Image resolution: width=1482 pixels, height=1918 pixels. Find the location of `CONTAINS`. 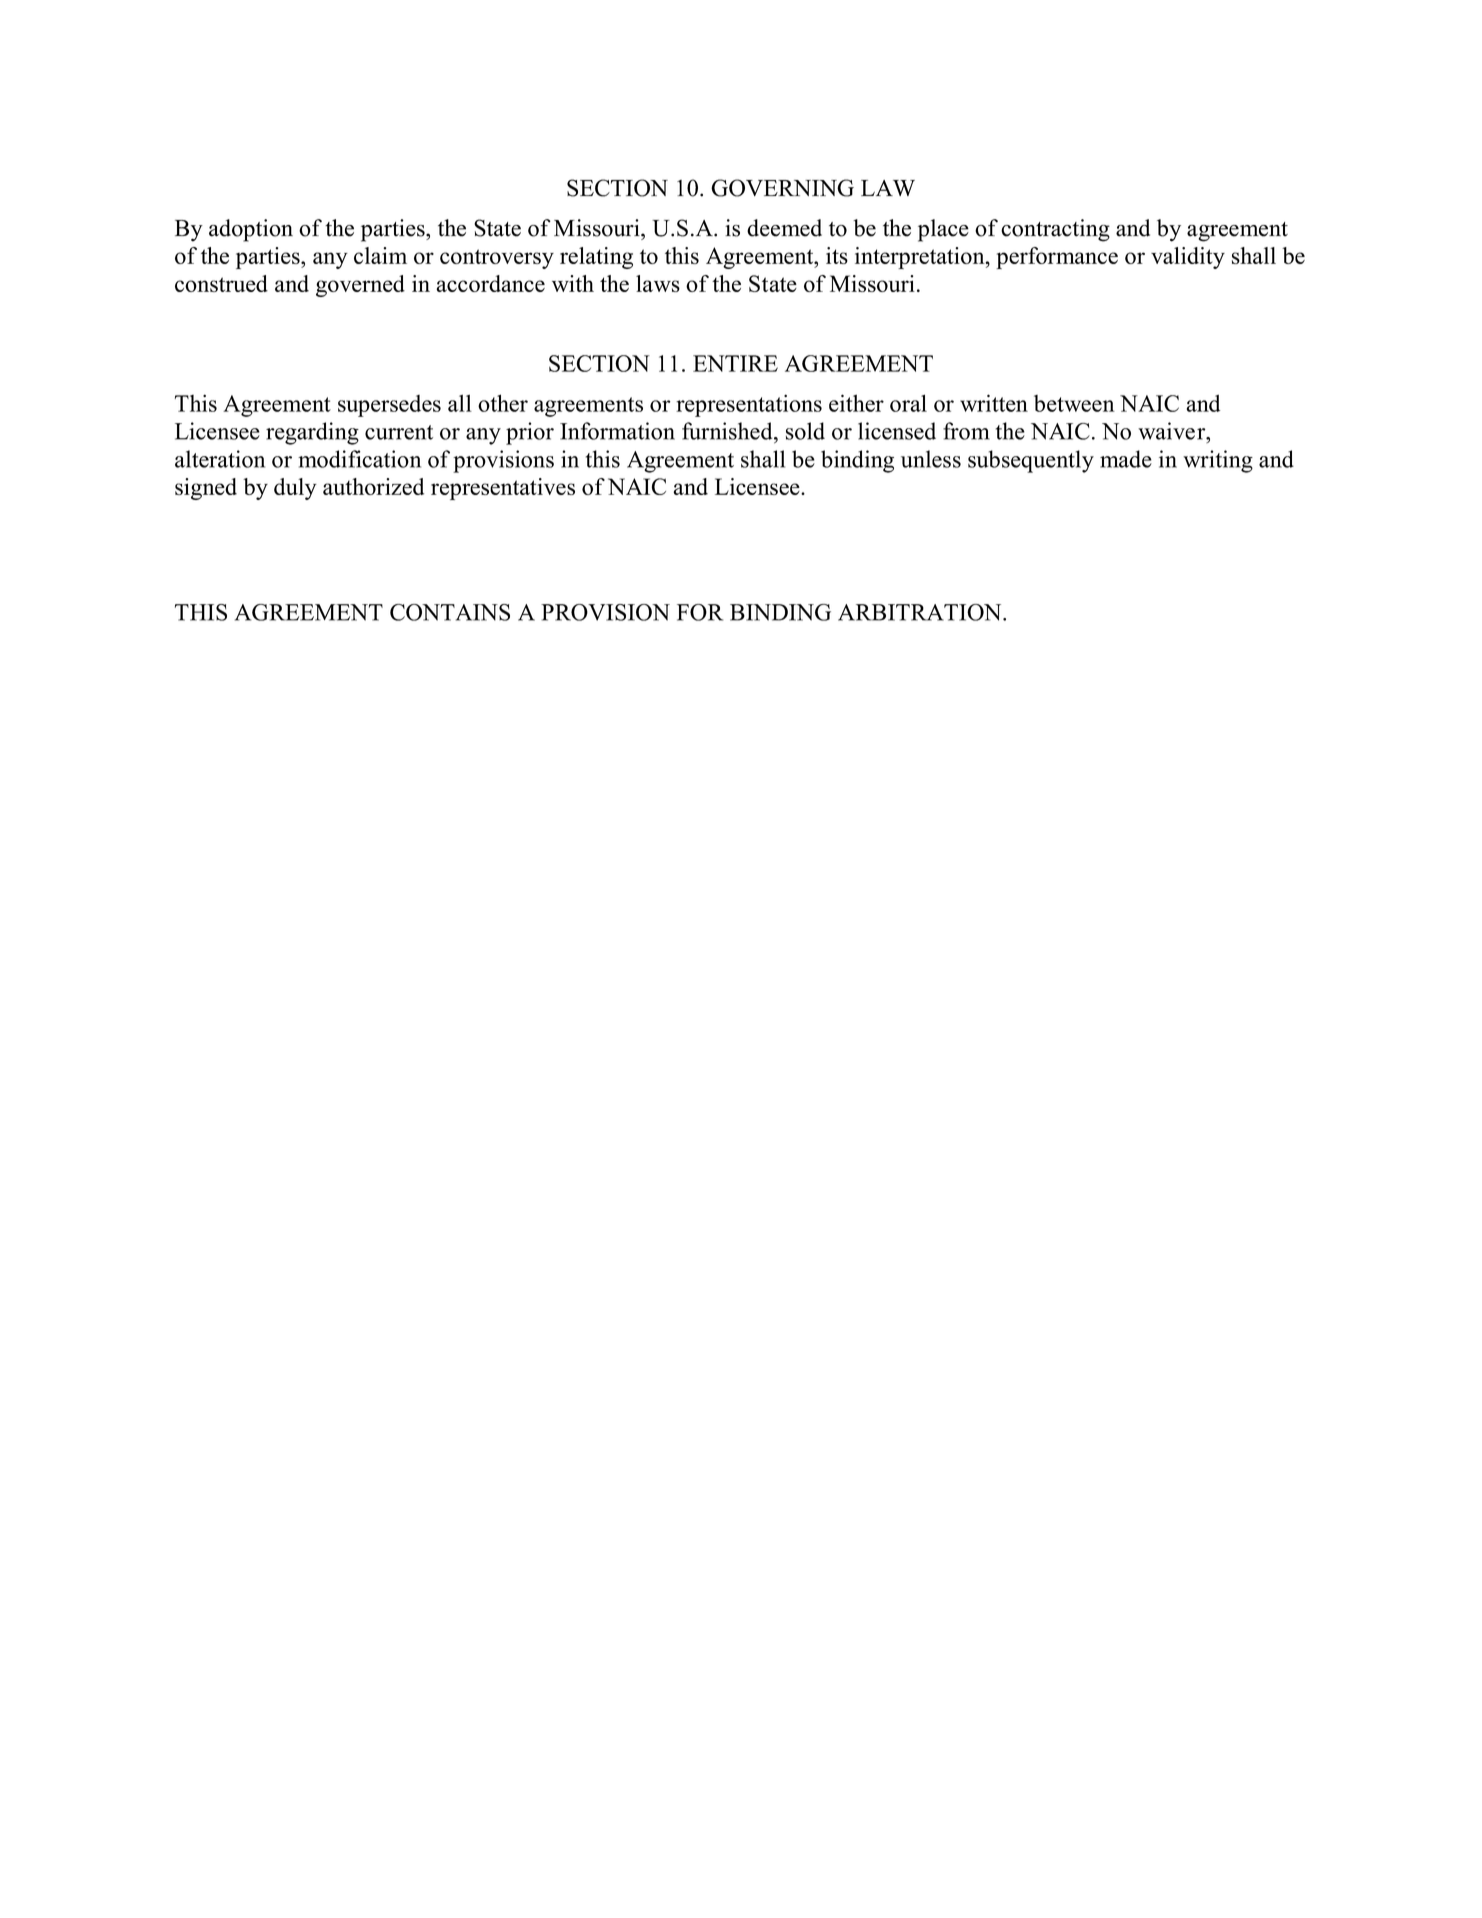

CONTAINS is located at coordinates (450, 612).
